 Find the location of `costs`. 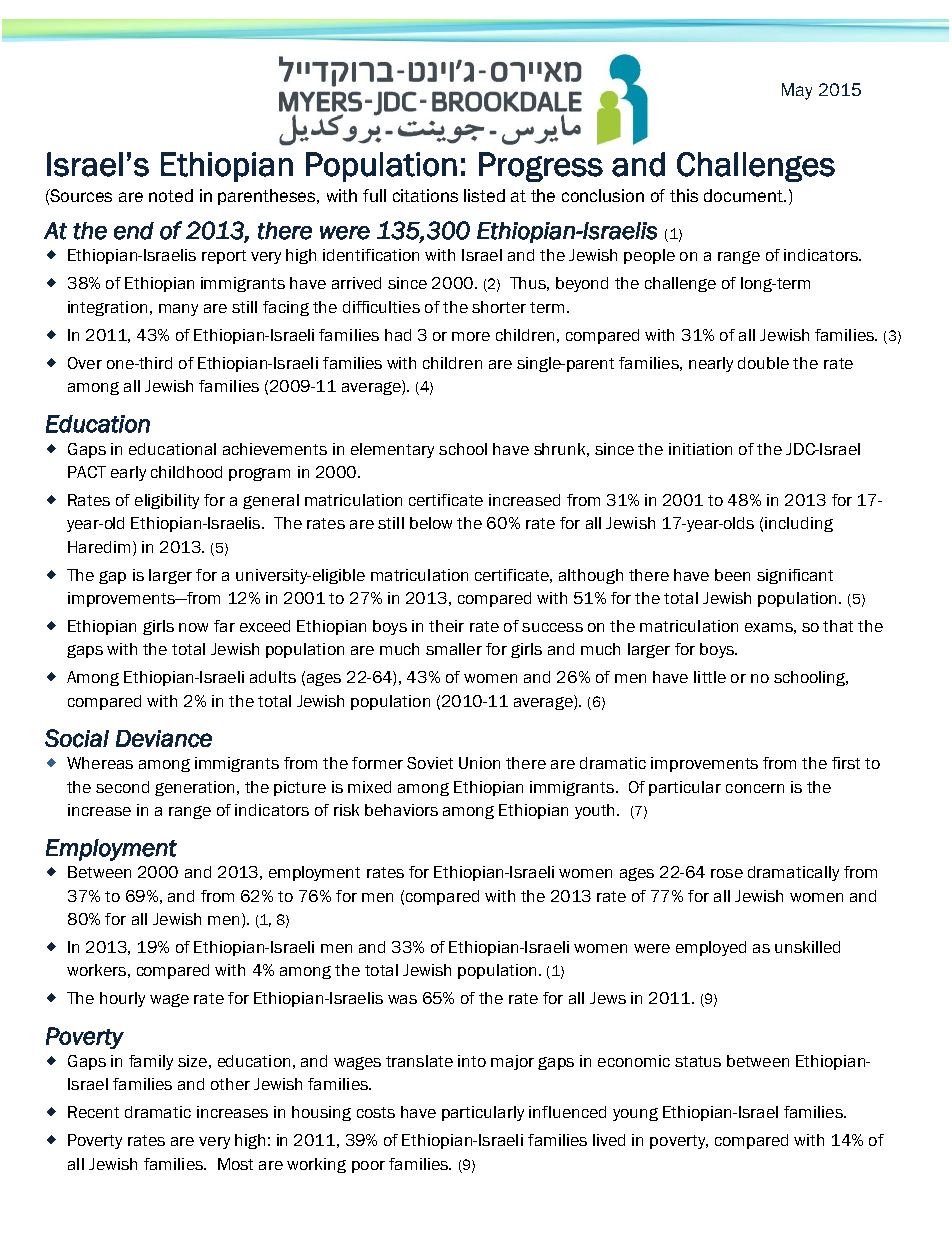

costs is located at coordinates (376, 1112).
